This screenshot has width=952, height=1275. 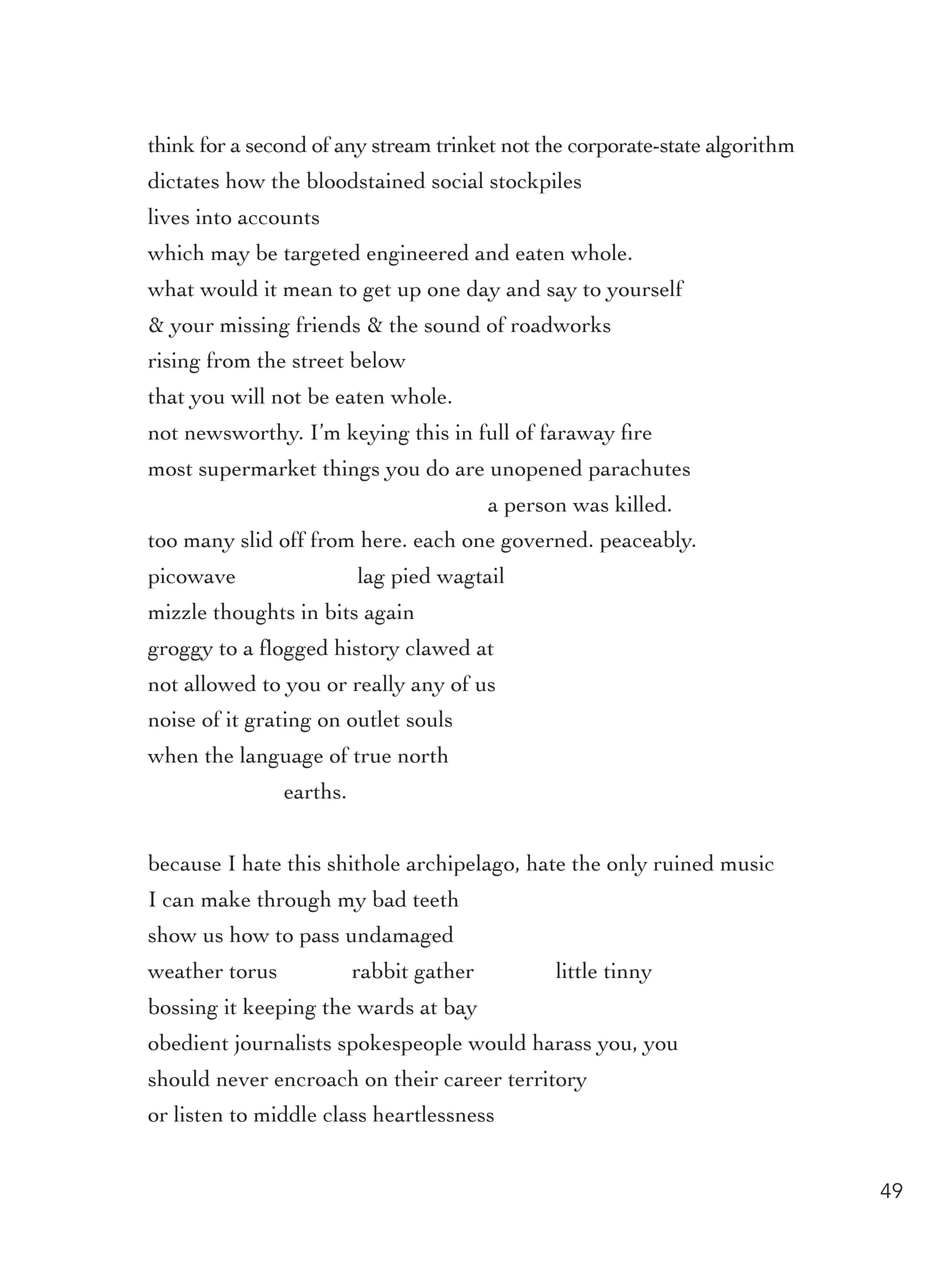 What do you see at coordinates (281, 757) in the screenshot?
I see `language` at bounding box center [281, 757].
